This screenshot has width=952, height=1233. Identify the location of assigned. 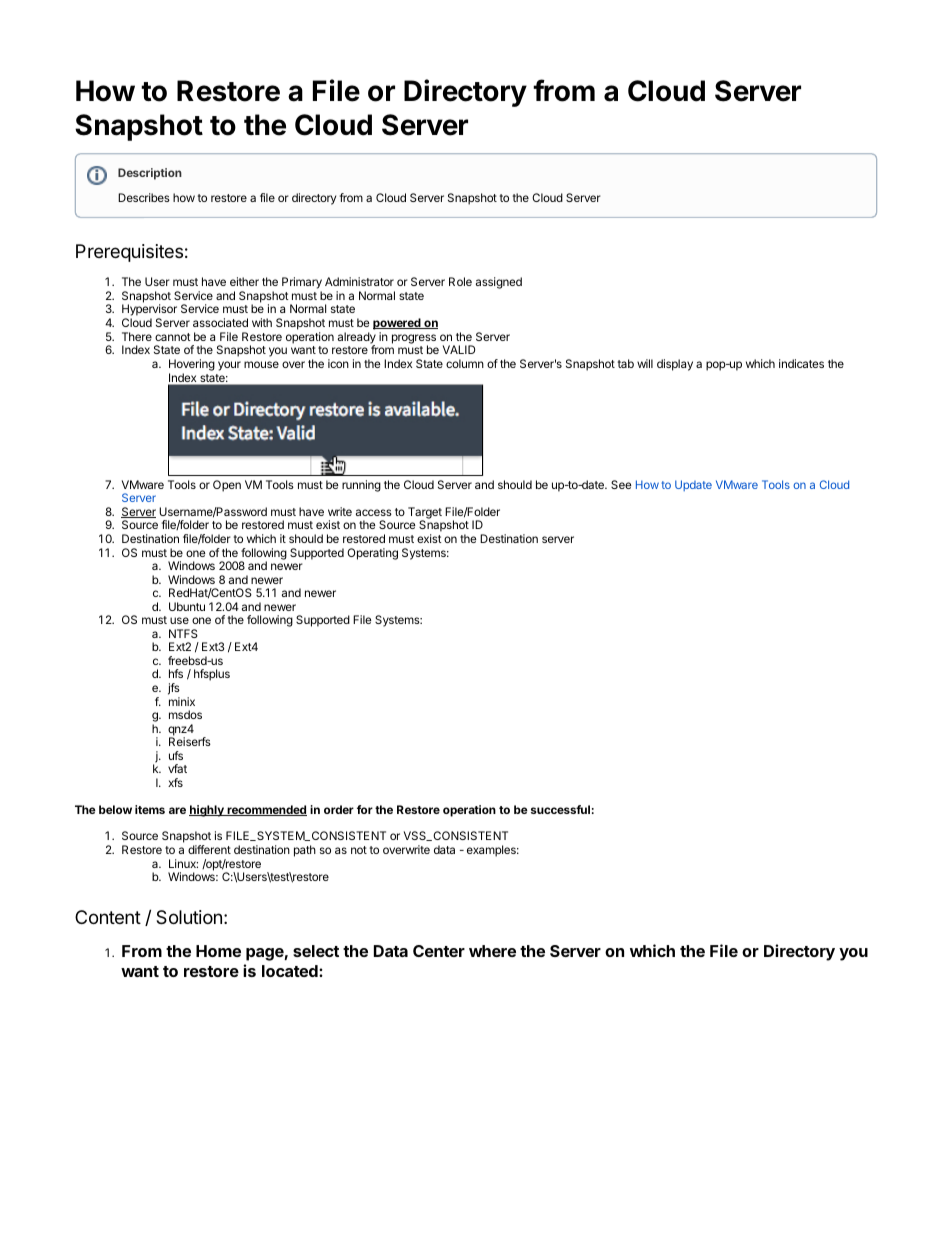
(499, 283).
